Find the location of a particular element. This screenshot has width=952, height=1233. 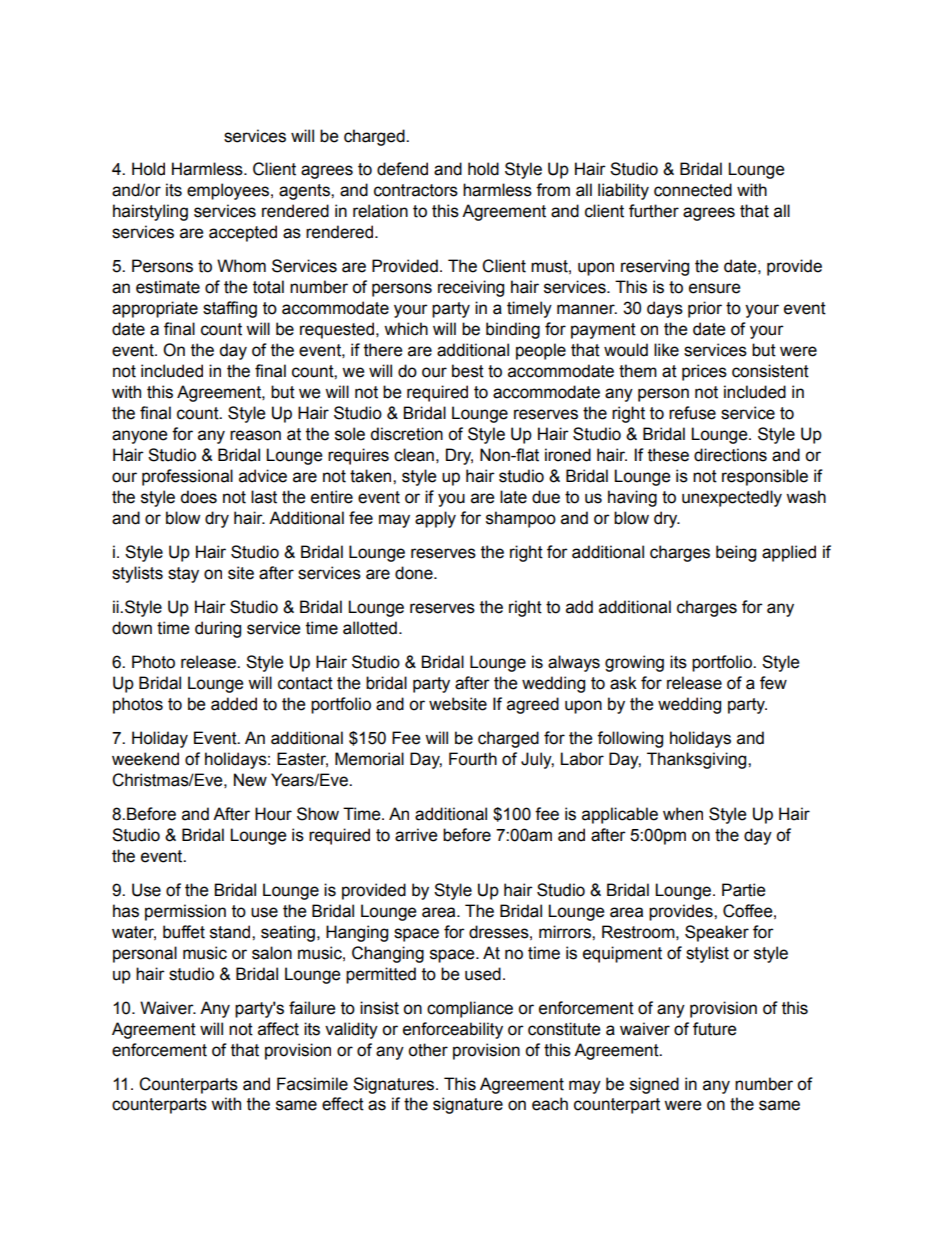

arrive is located at coordinates (416, 835).
